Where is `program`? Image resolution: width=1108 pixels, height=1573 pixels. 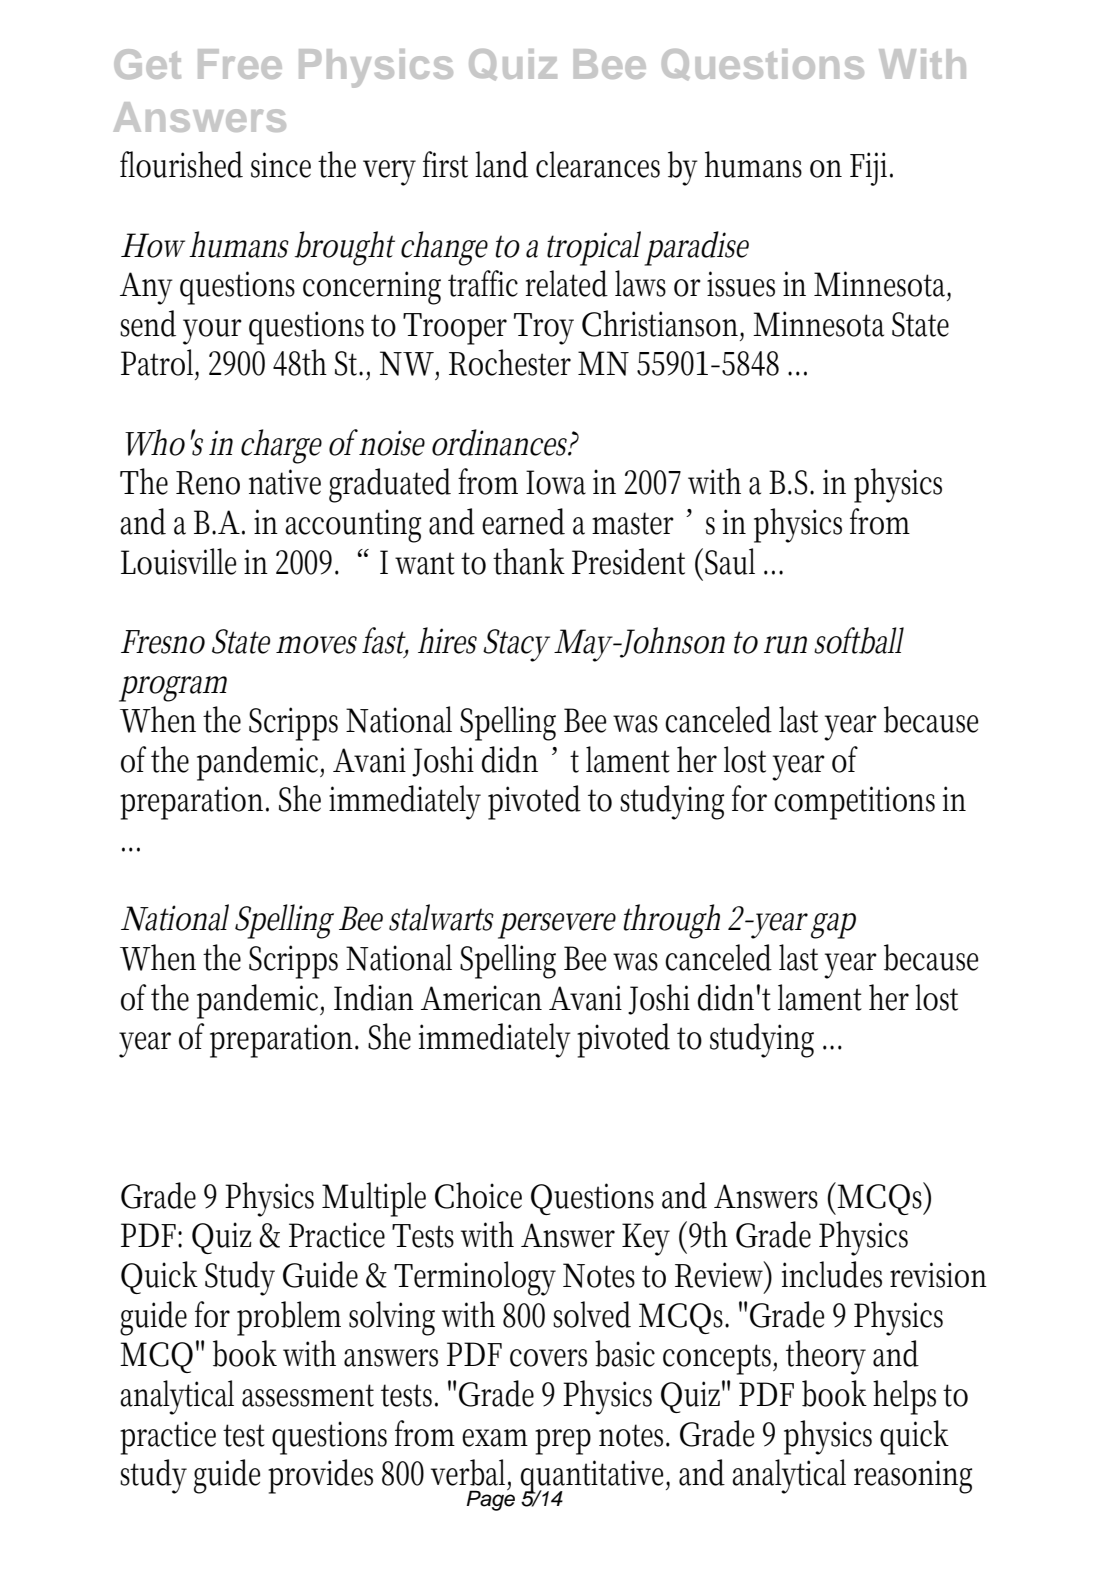 program is located at coordinates (173, 689).
